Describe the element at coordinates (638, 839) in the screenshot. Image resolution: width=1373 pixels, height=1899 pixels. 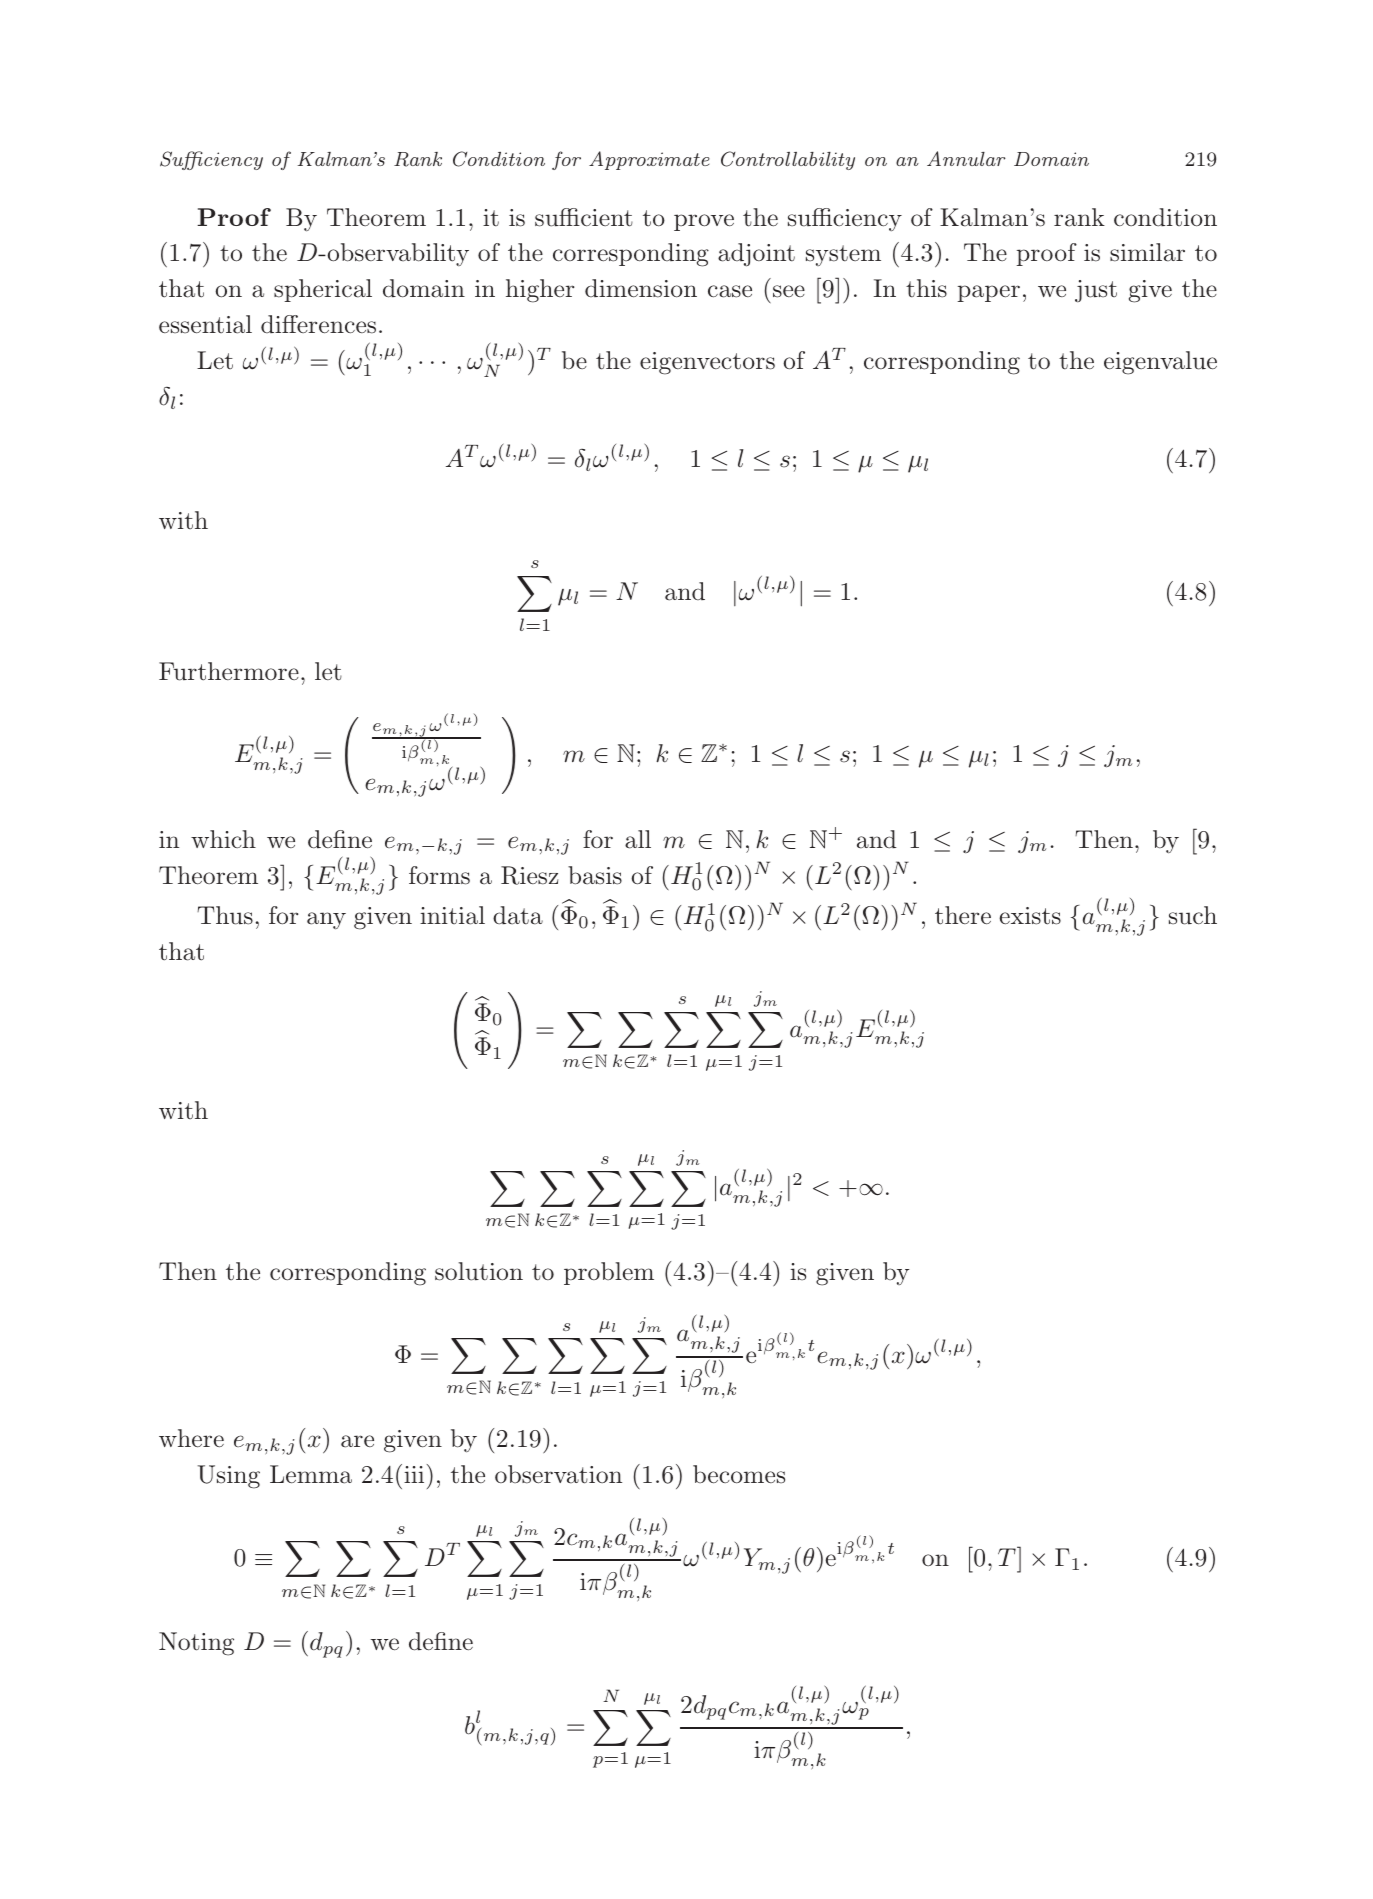
I see `all` at that location.
